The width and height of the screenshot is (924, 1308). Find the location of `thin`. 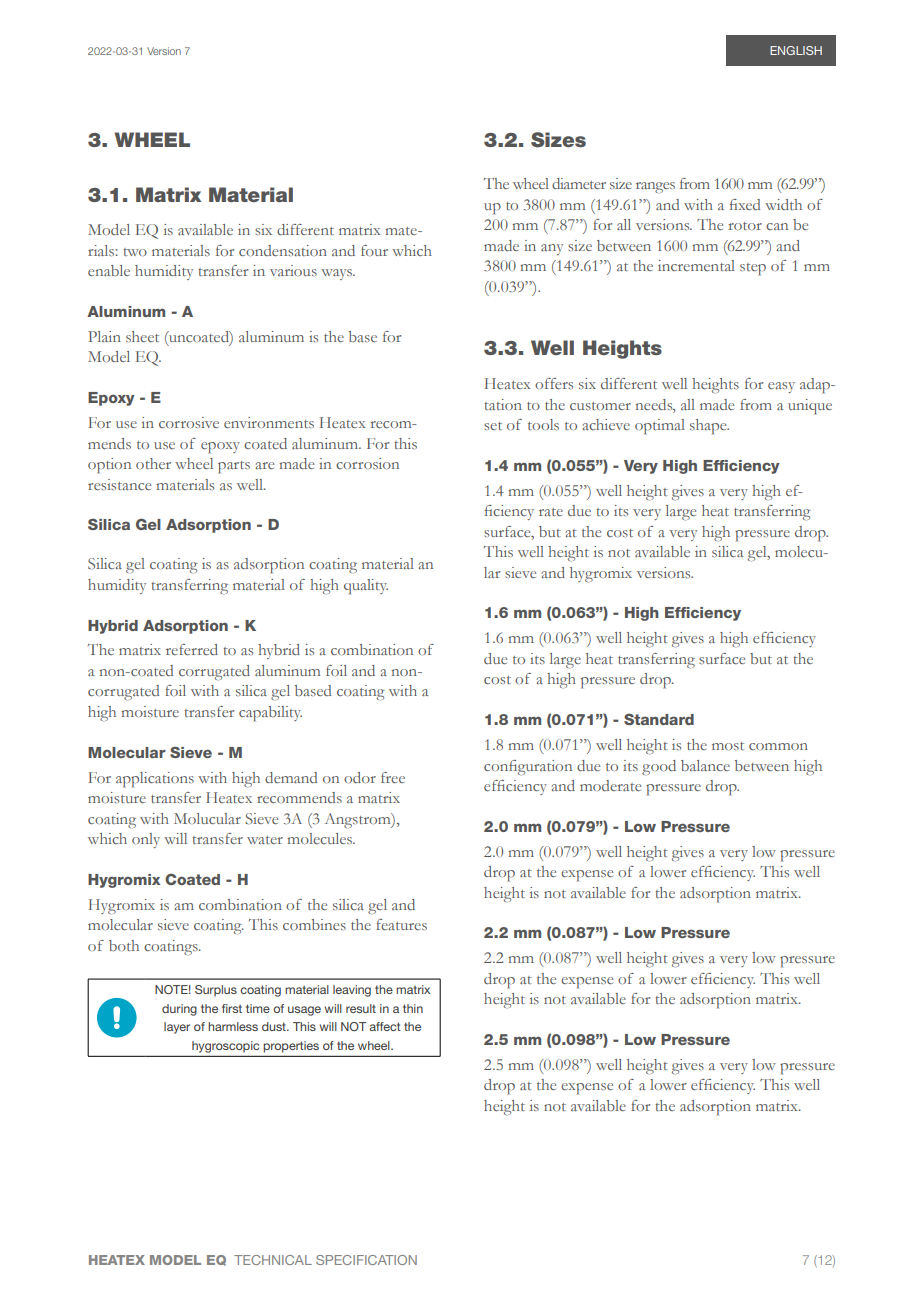

thin is located at coordinates (413, 1008).
